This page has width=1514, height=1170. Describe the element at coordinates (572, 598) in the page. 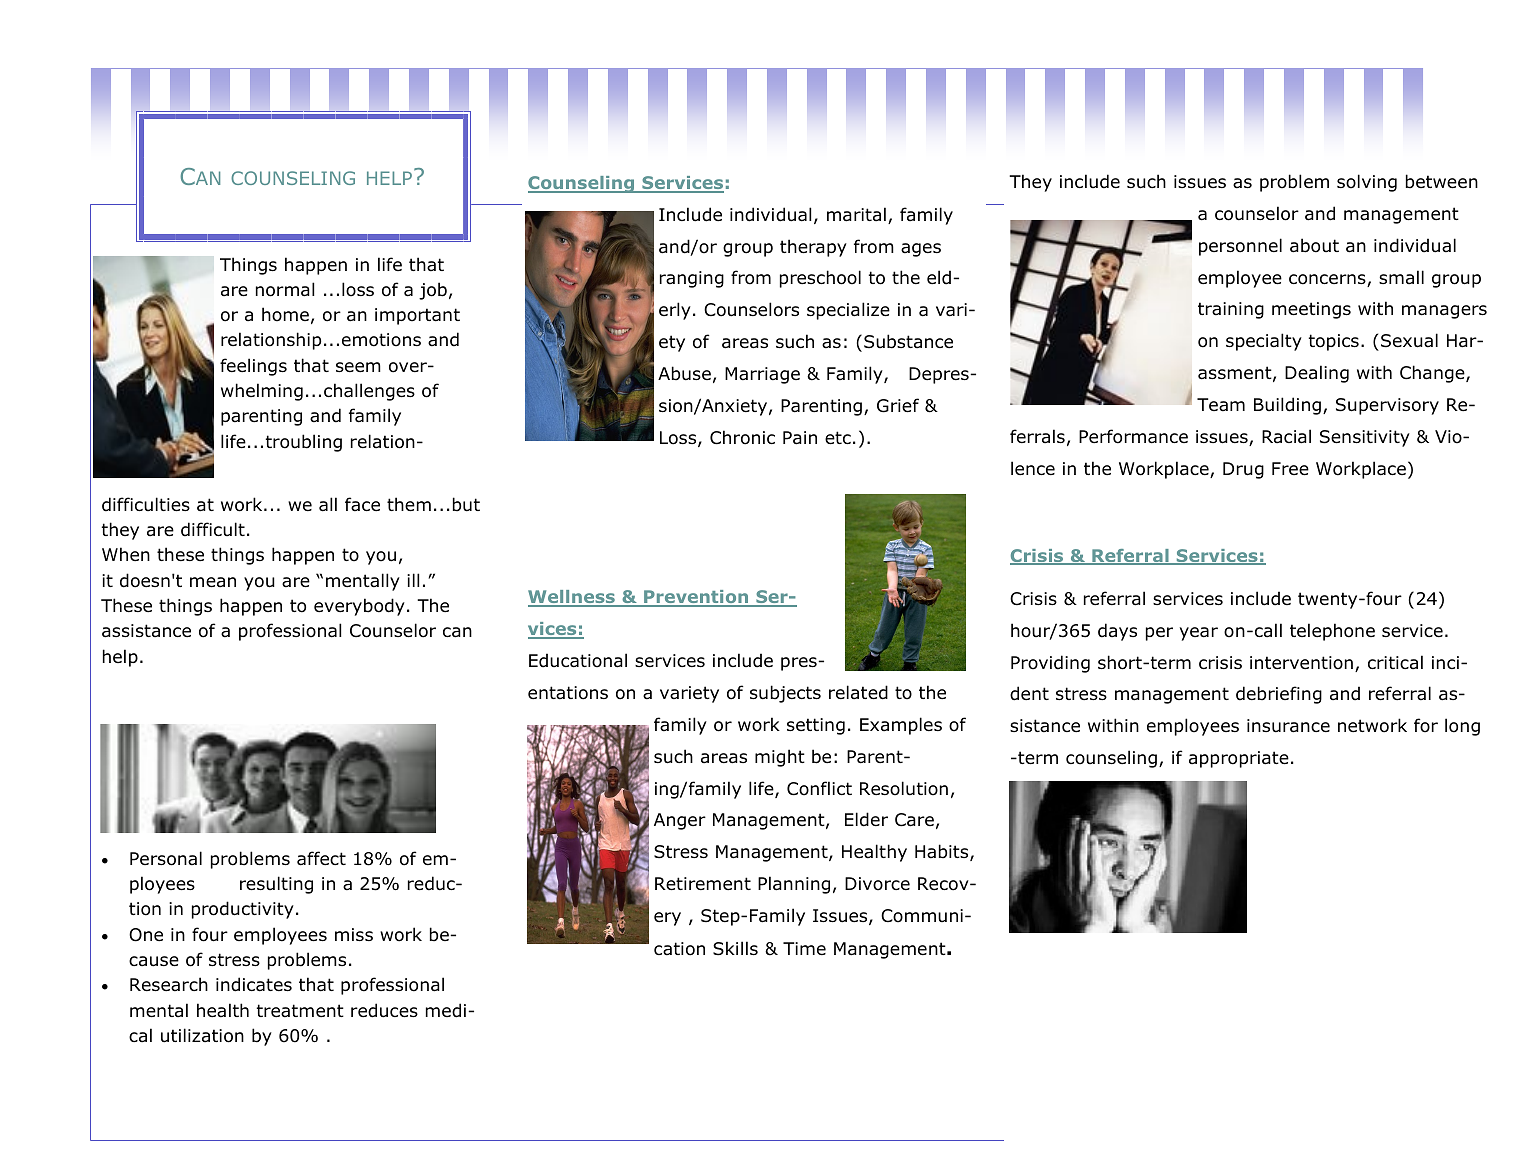

I see `Wellness` at that location.
